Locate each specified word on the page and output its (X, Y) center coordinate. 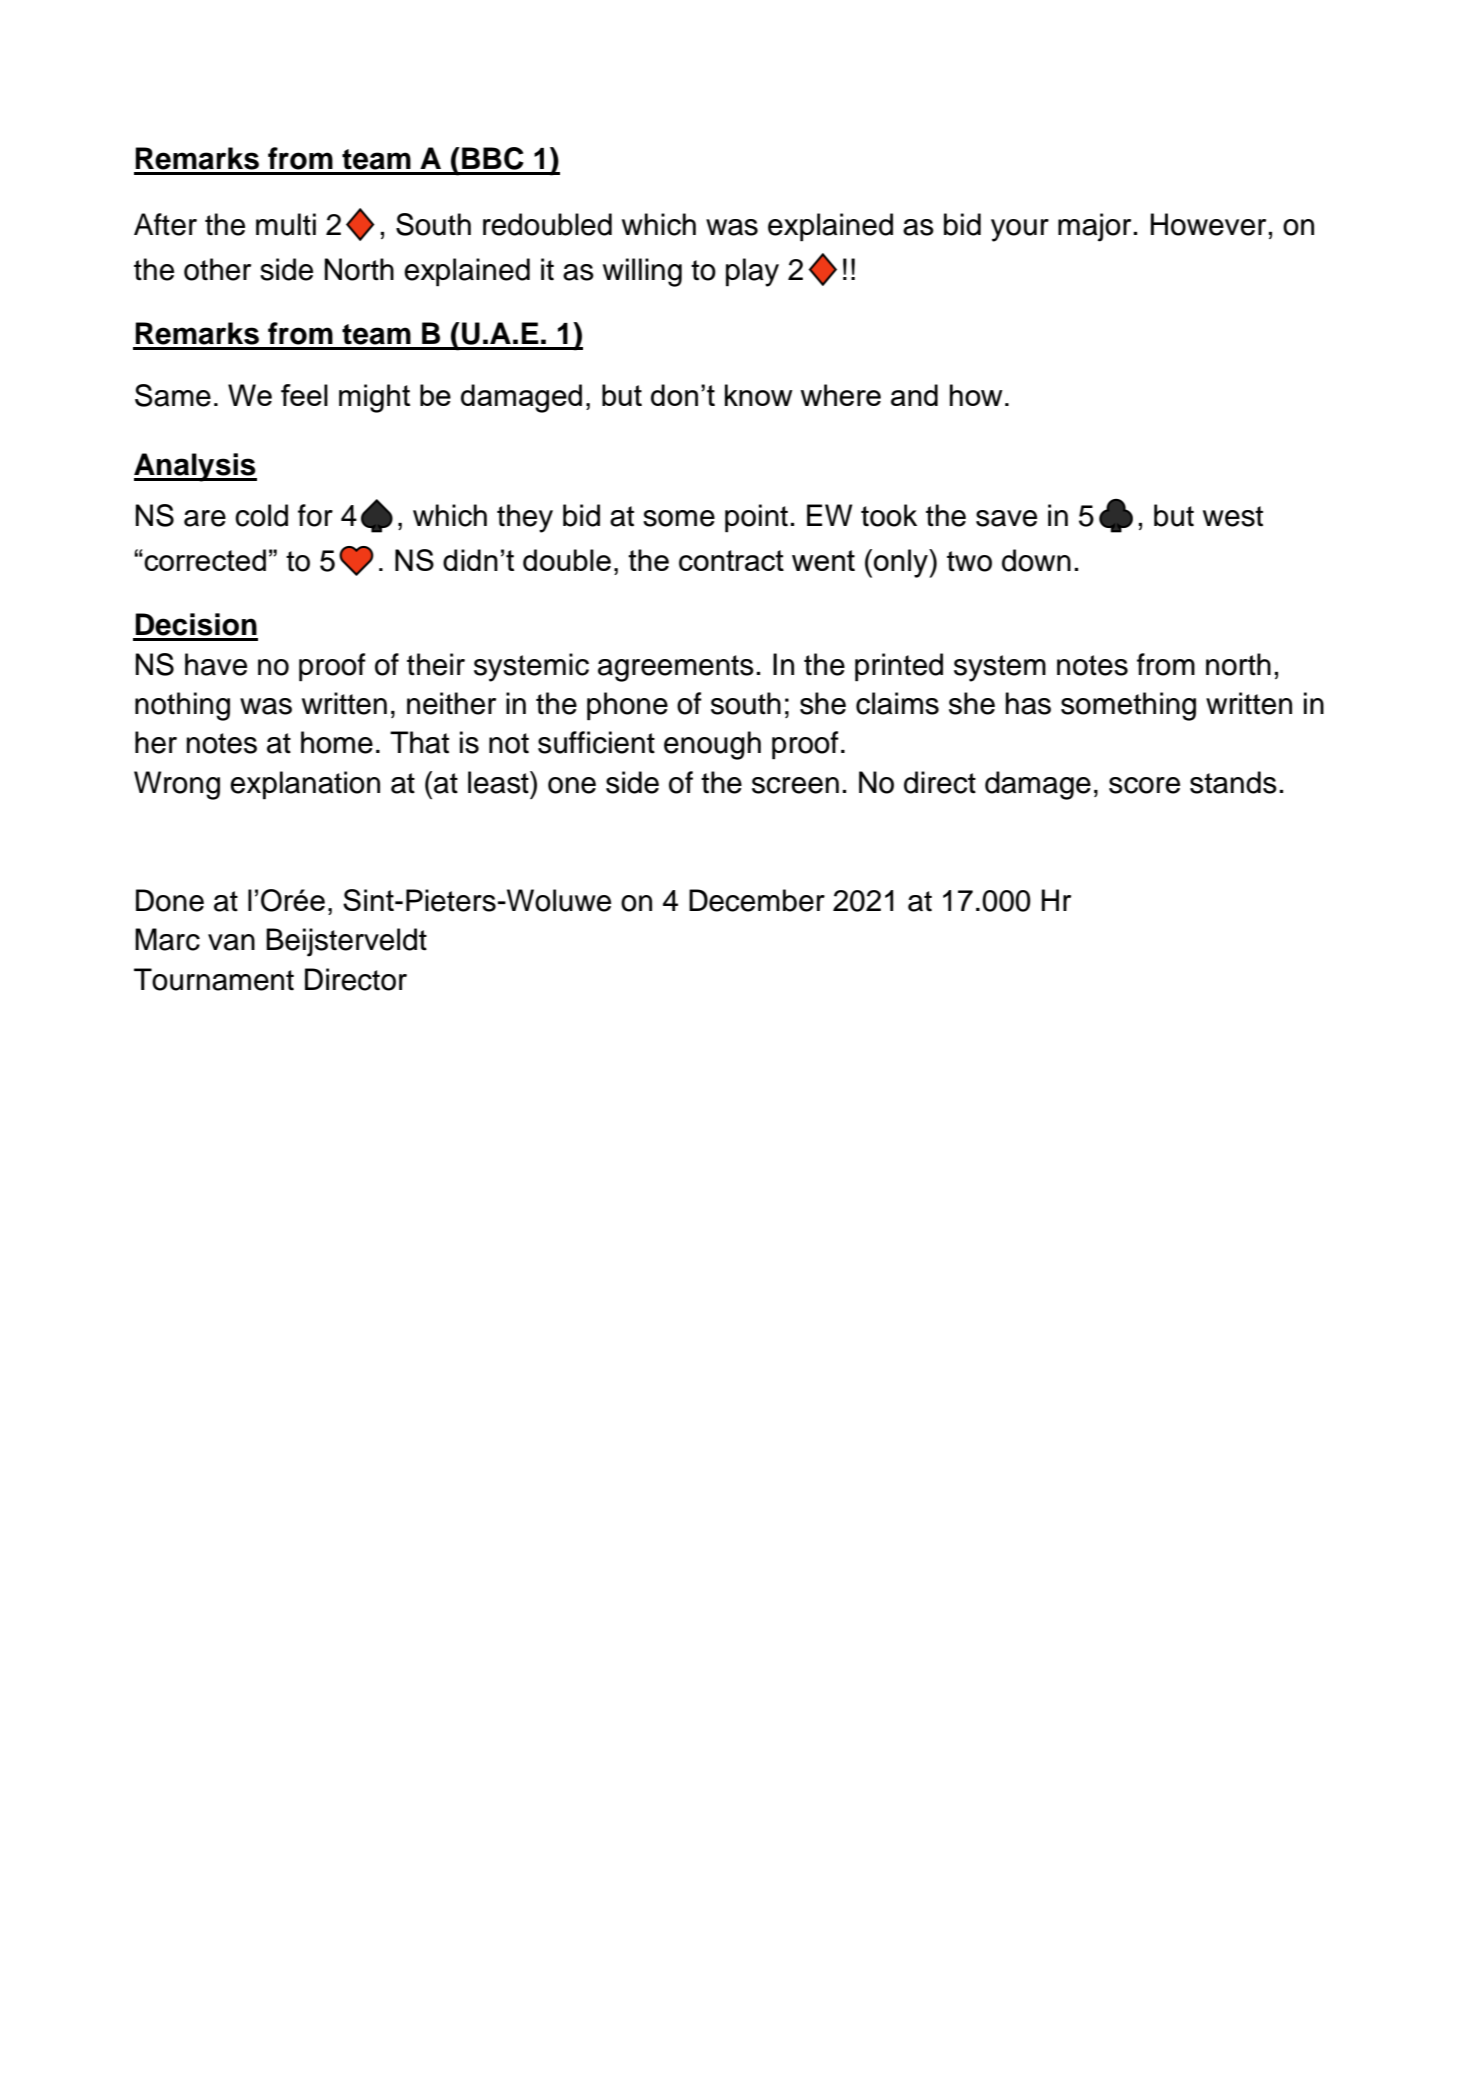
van (231, 942)
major (1096, 227)
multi (286, 224)
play (752, 272)
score (1144, 785)
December (757, 900)
